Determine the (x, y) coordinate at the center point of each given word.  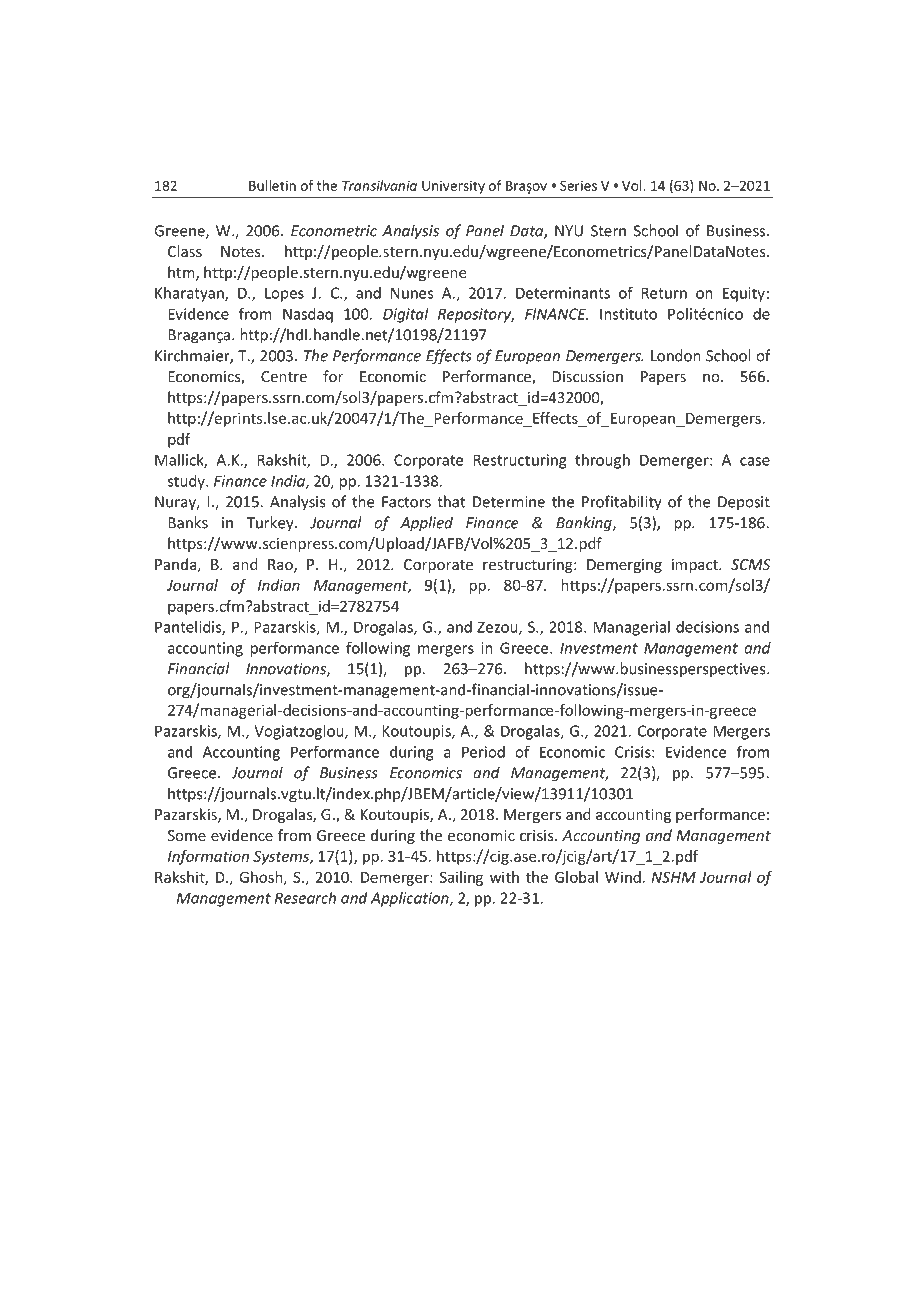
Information (208, 857)
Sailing (461, 878)
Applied (426, 524)
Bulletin (272, 185)
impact (696, 566)
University (453, 187)
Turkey (271, 524)
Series (578, 185)
